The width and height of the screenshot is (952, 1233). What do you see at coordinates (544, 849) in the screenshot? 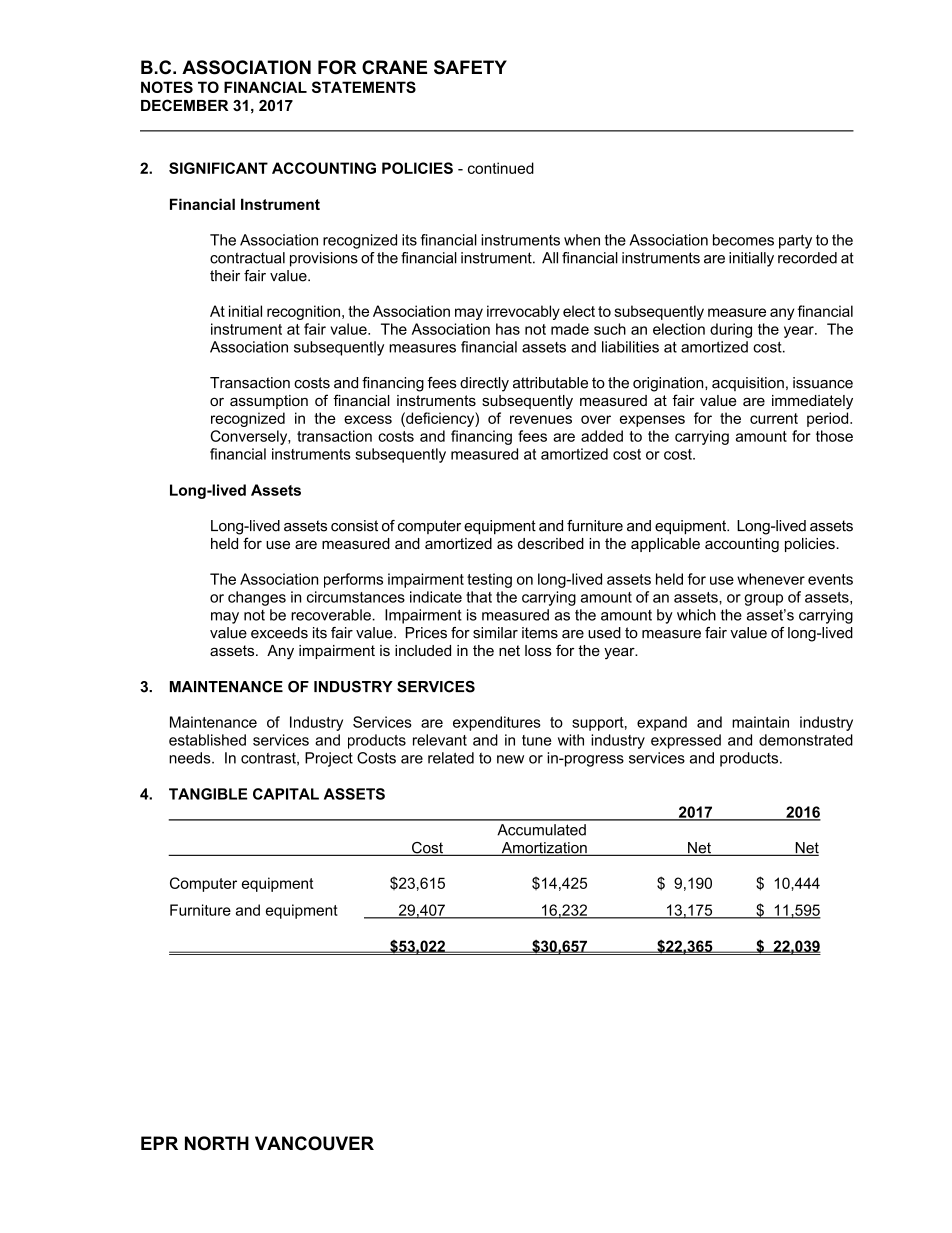
I see `Amortization` at bounding box center [544, 849].
